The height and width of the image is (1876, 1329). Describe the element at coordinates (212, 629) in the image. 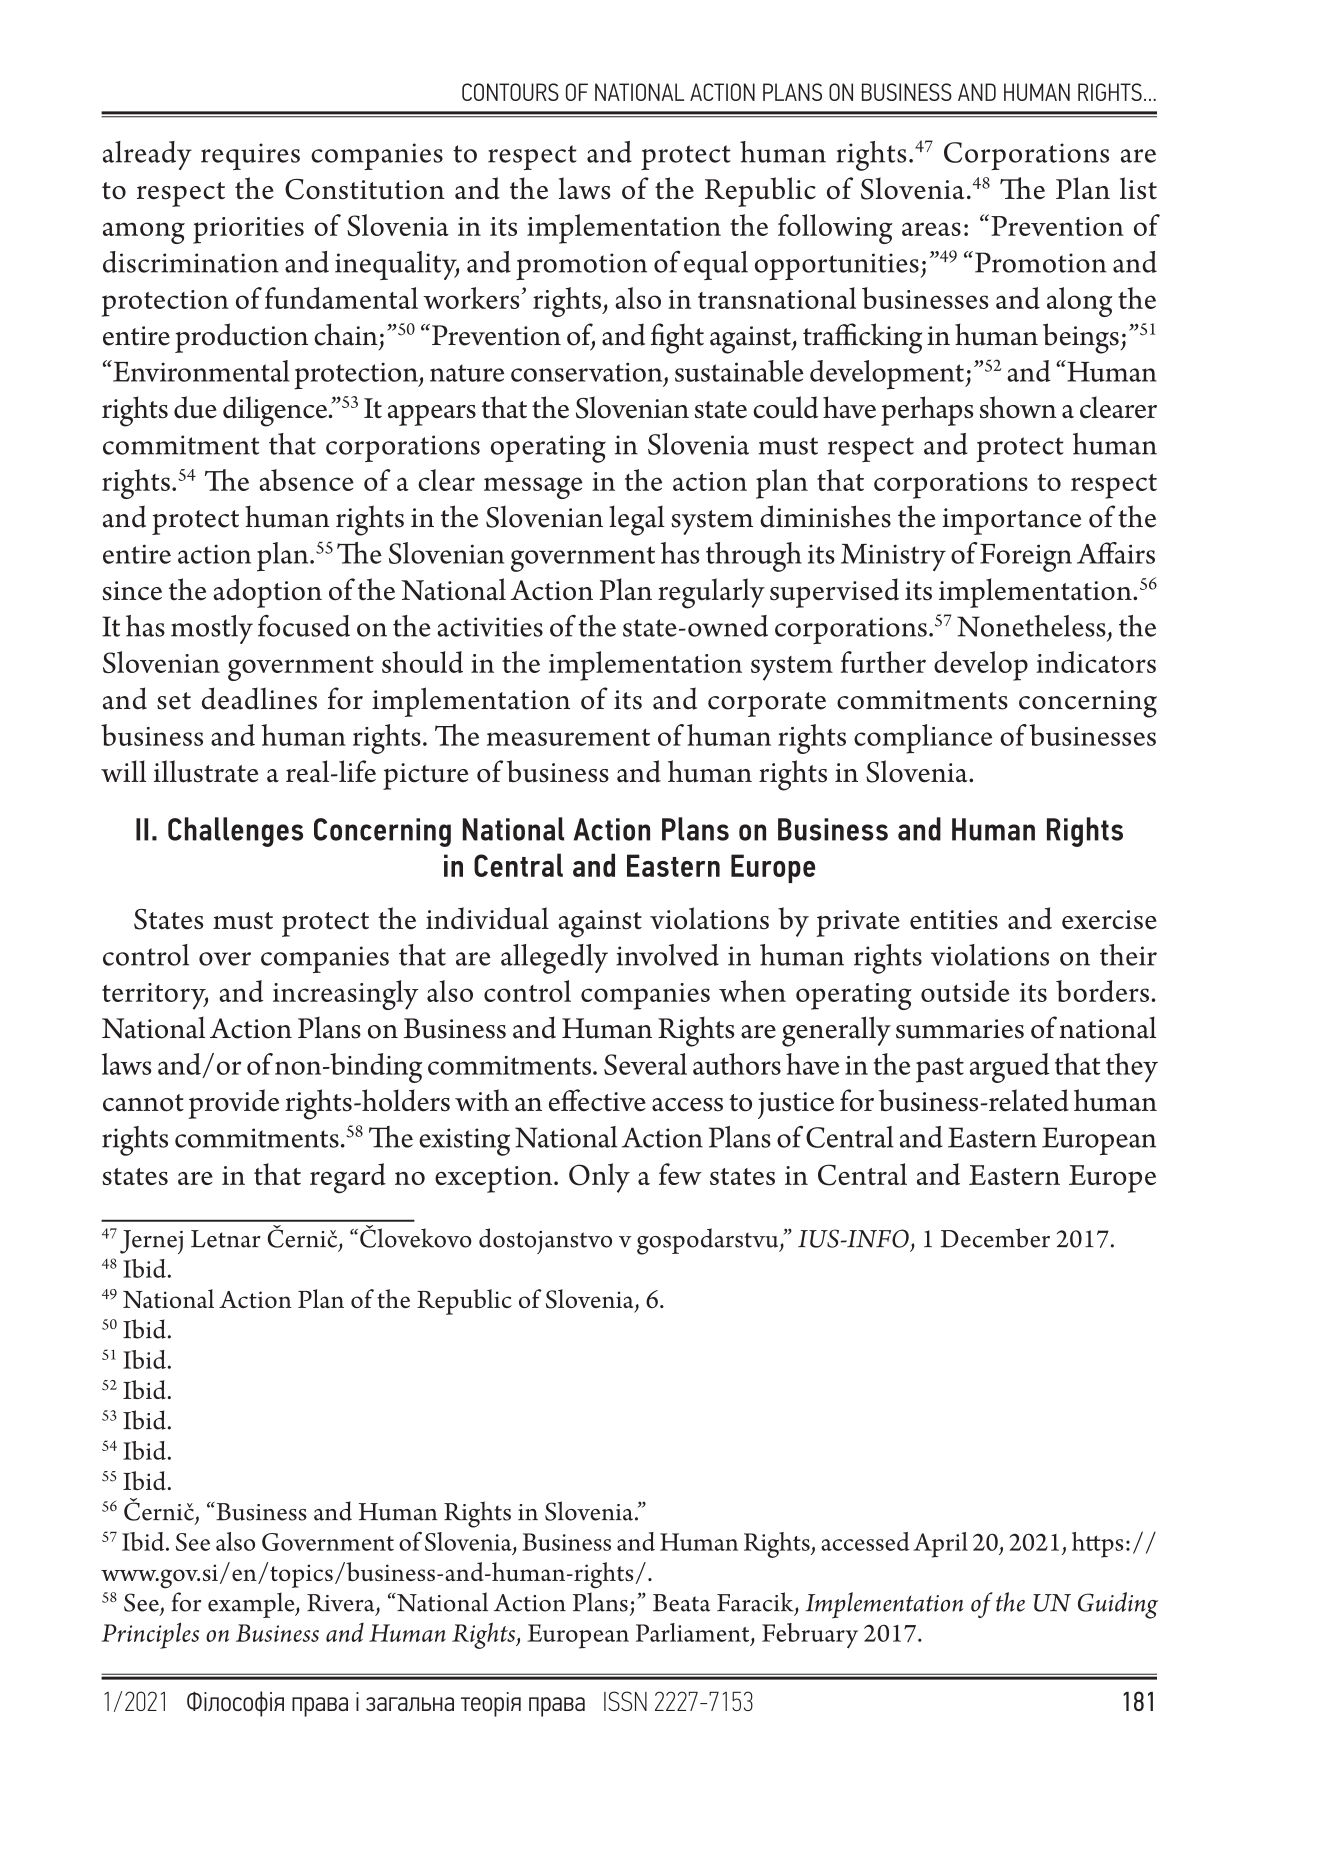

I see `mostly` at that location.
